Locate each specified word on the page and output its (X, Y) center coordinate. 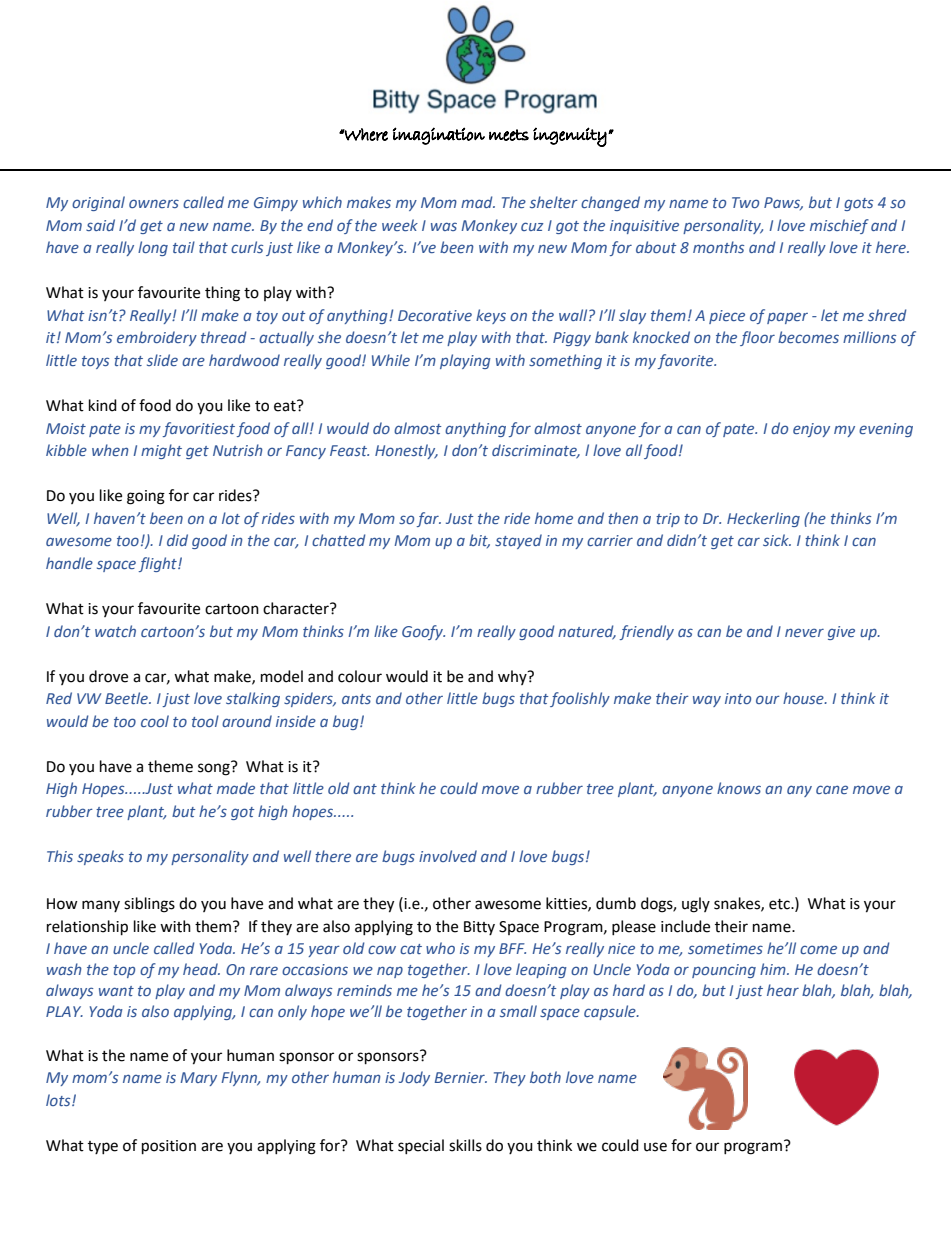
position (169, 1147)
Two (745, 202)
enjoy (811, 430)
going (146, 497)
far (428, 519)
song (215, 768)
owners (154, 203)
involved (448, 856)
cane (832, 789)
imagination (439, 136)
